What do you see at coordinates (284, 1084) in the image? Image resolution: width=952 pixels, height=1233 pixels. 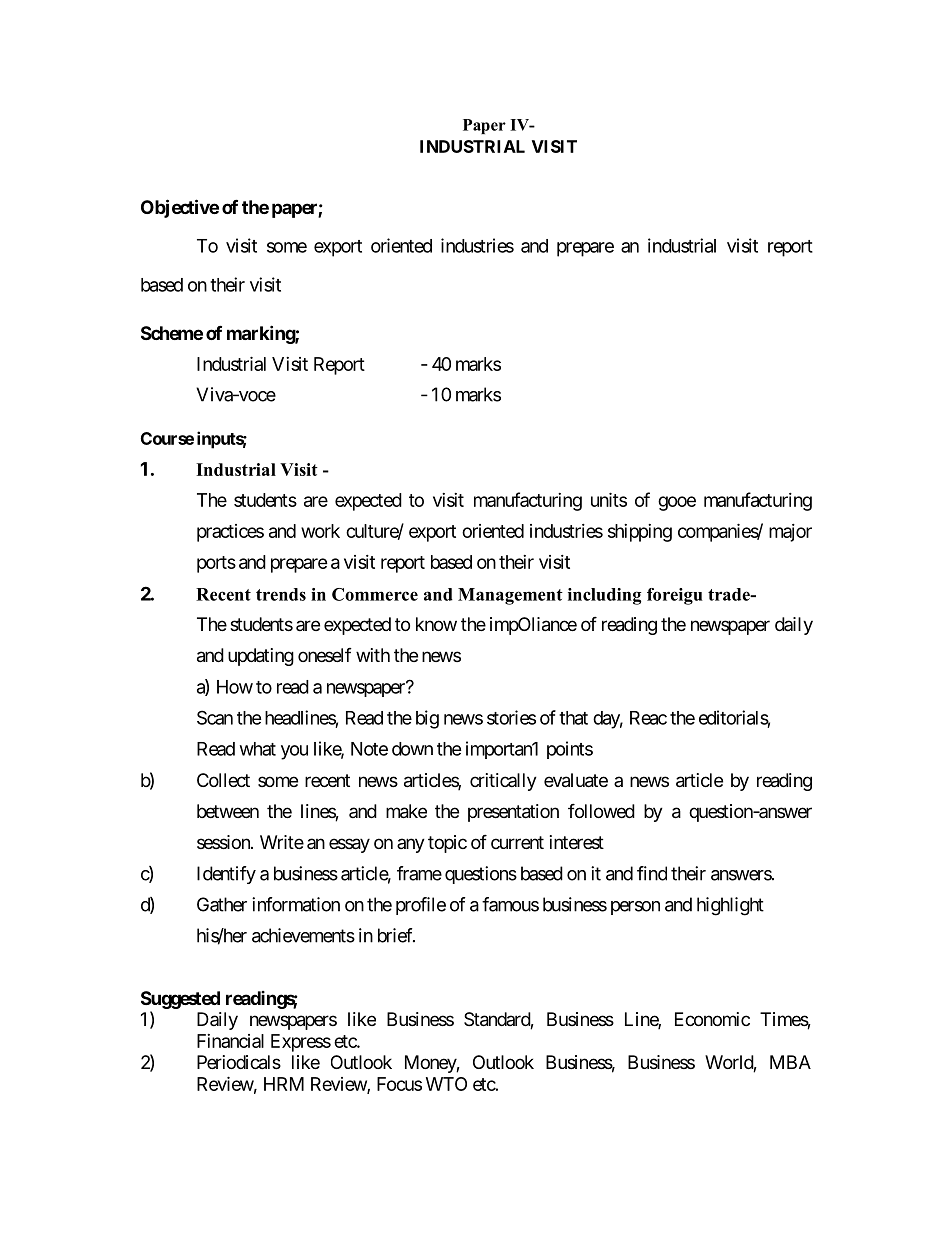 I see `HRM` at bounding box center [284, 1084].
